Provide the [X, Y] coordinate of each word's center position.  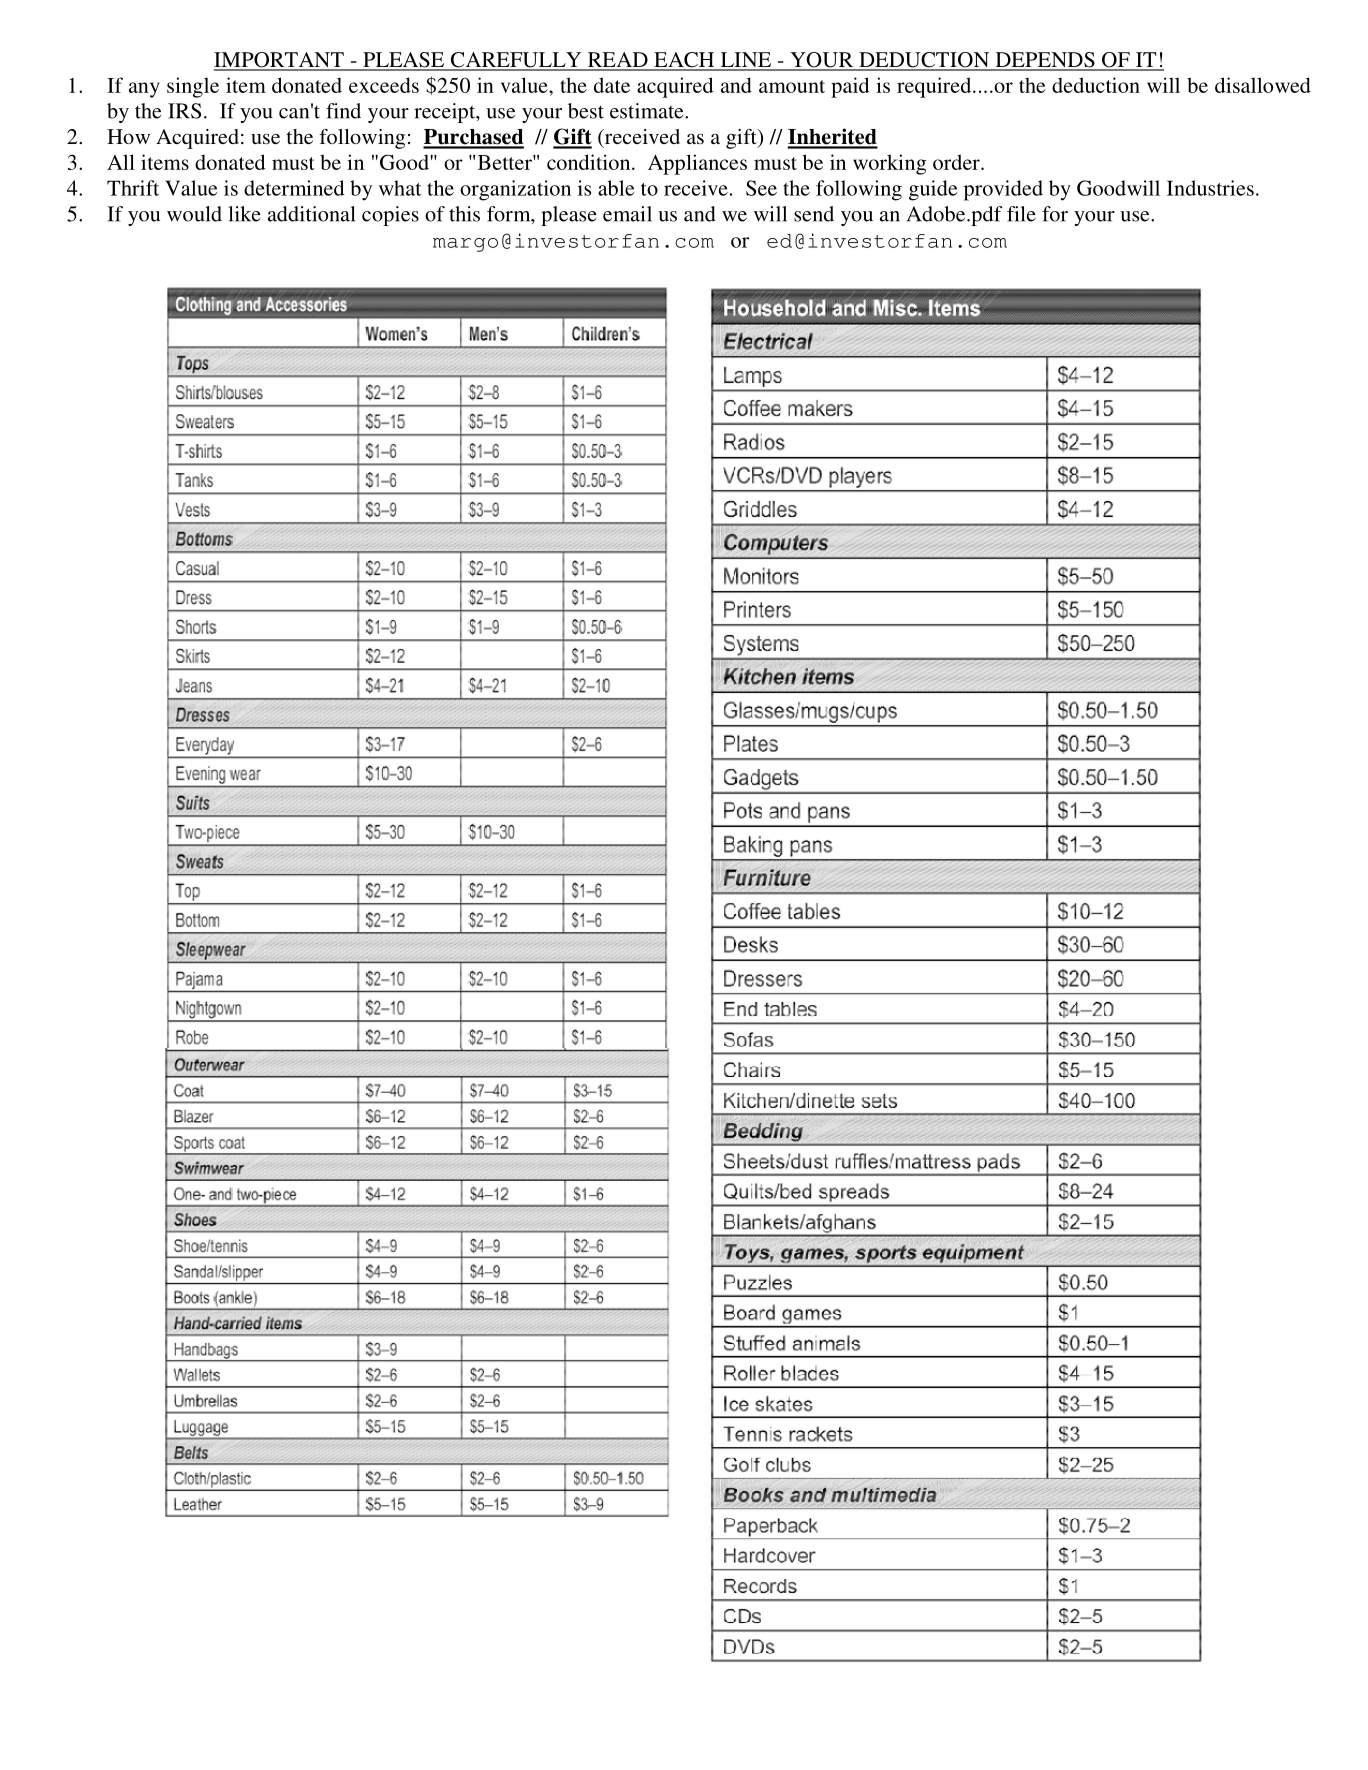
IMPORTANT [280, 61]
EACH [684, 61]
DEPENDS [1045, 61]
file [1021, 214]
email [627, 214]
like [244, 214]
